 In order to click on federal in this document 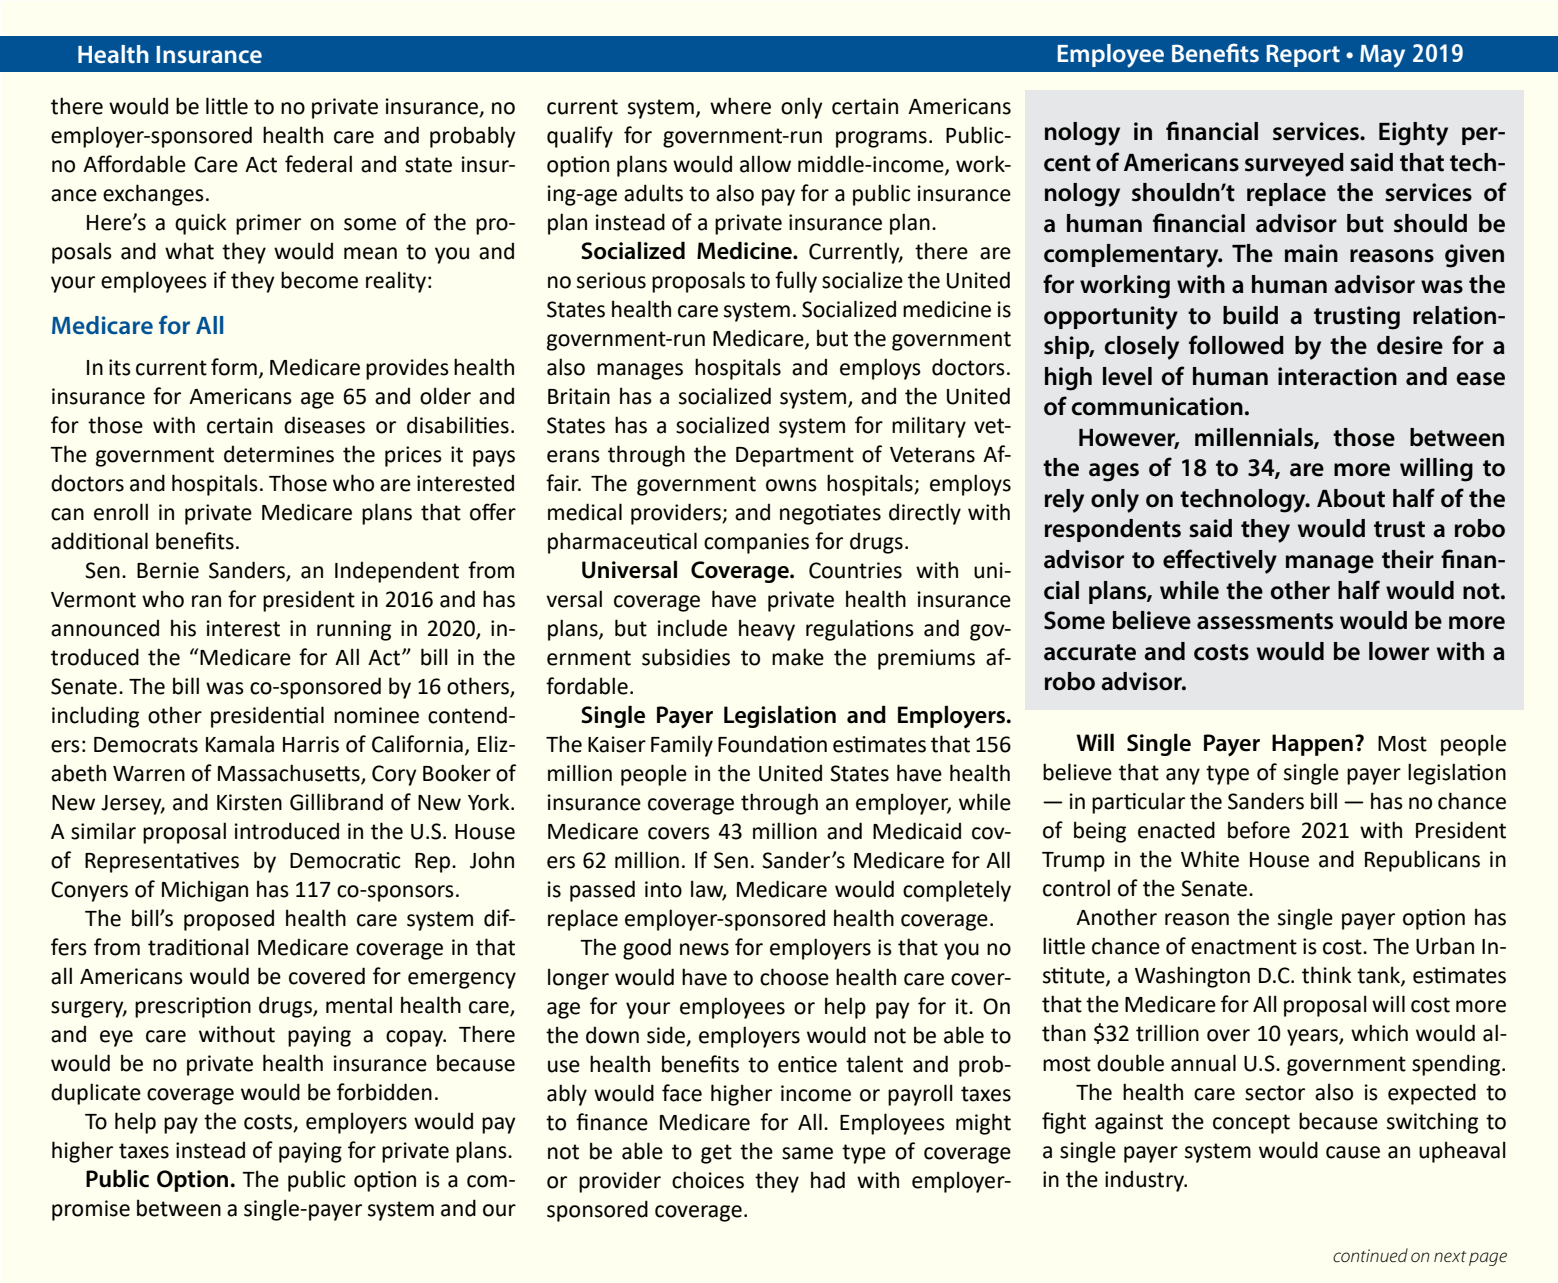, I will do `click(318, 164)`.
